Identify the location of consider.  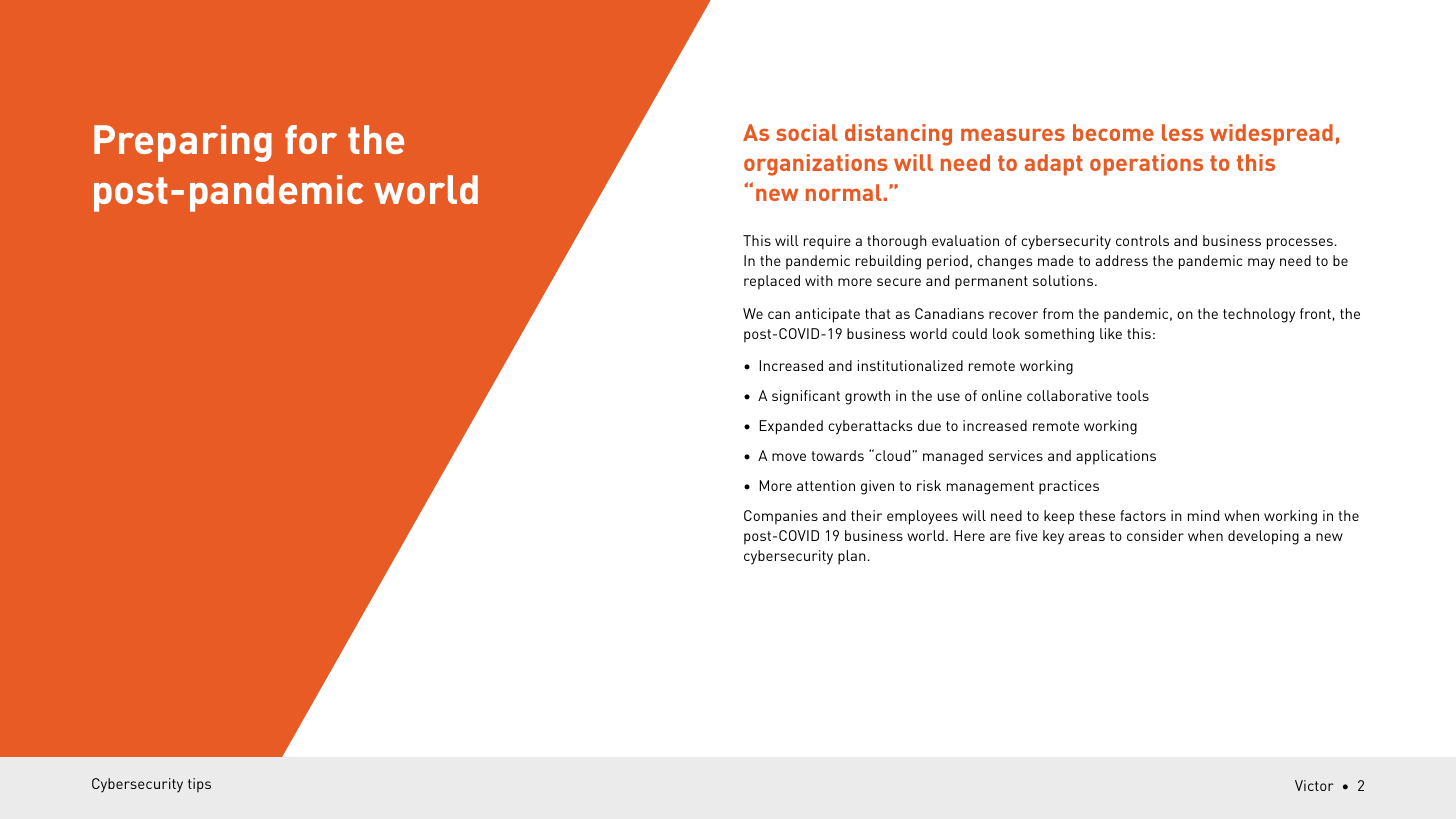
(1155, 535).
